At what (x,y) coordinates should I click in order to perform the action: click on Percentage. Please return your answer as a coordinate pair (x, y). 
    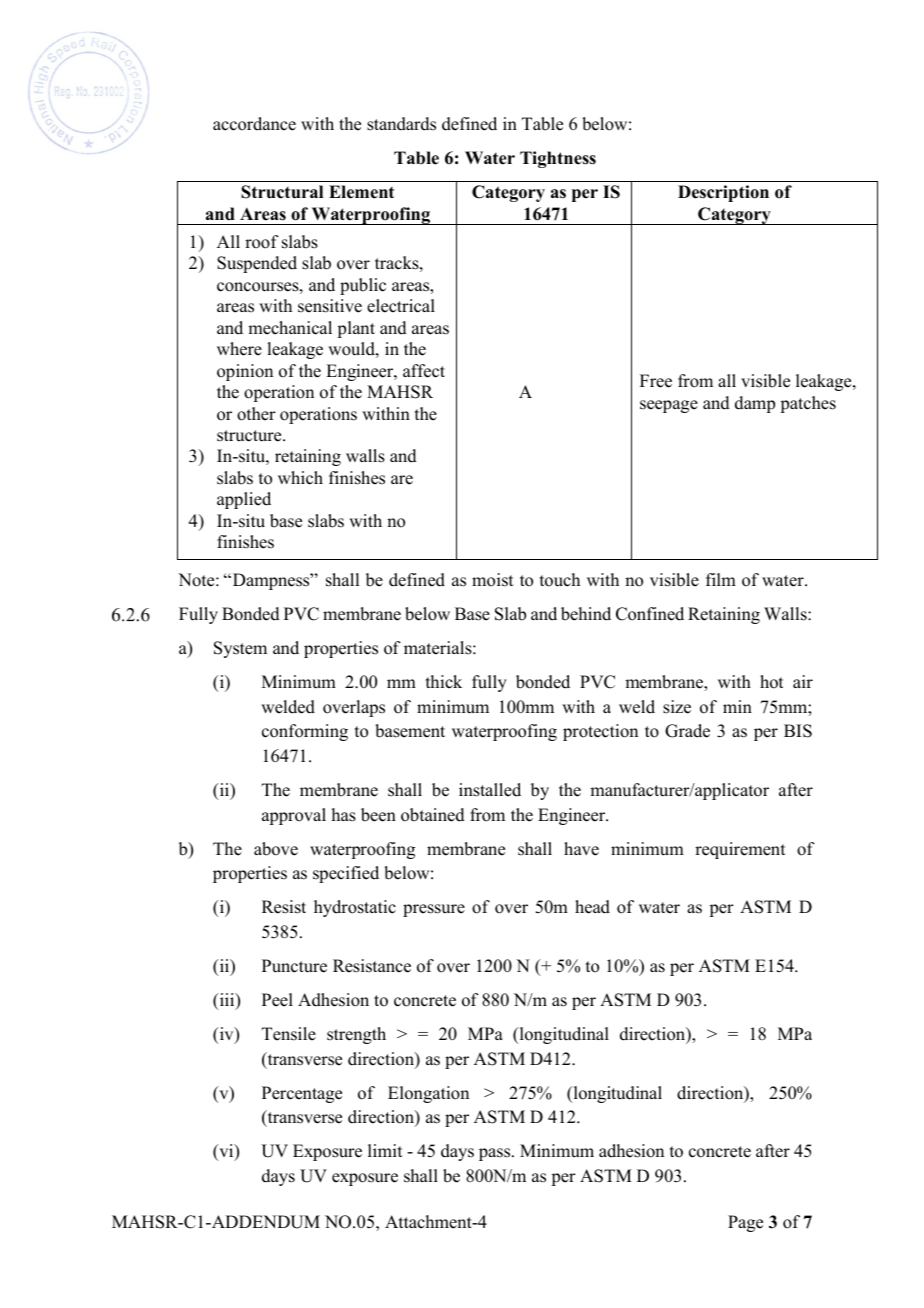
    Looking at the image, I should click on (302, 1094).
